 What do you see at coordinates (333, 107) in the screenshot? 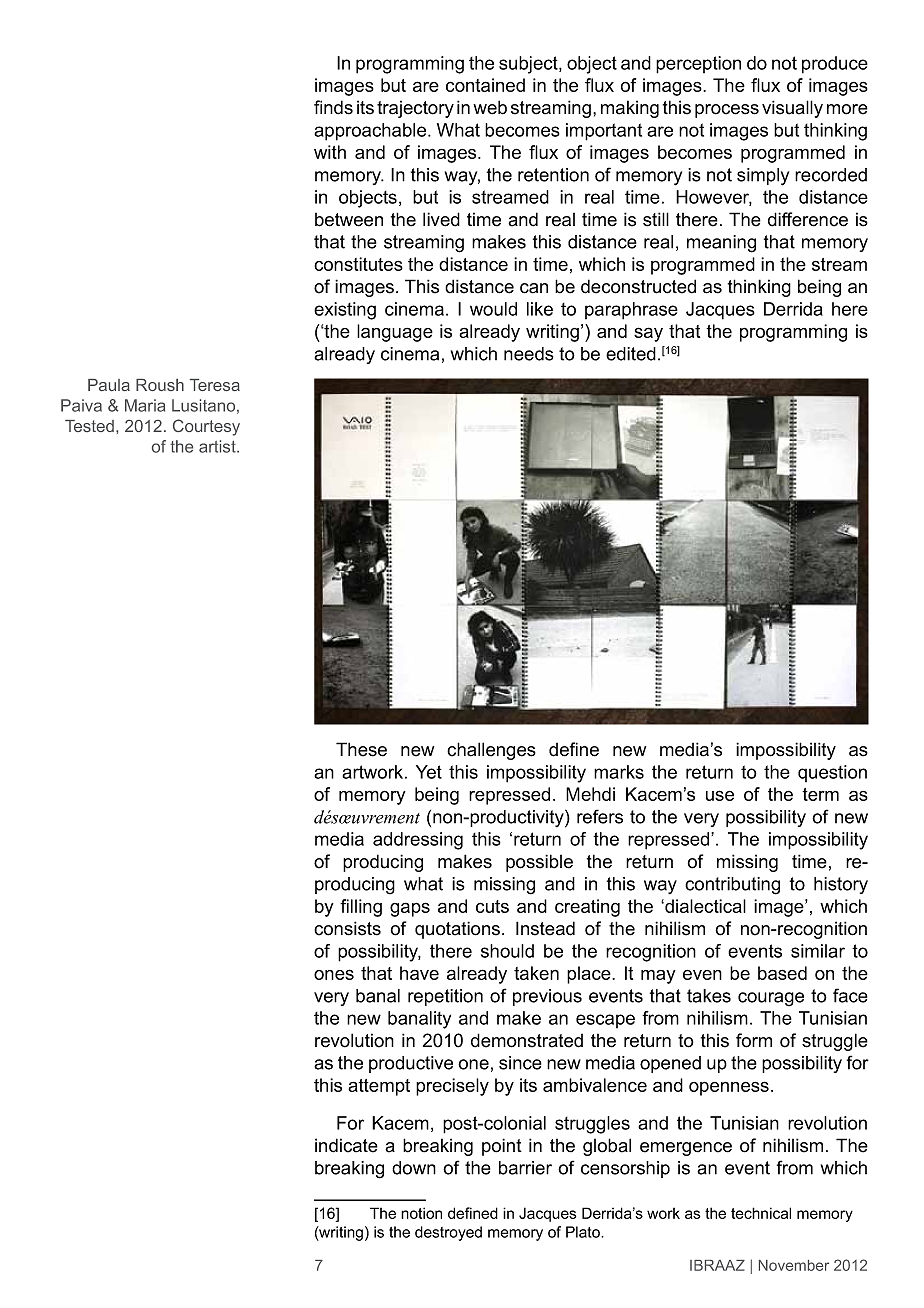
I see `finds` at bounding box center [333, 107].
